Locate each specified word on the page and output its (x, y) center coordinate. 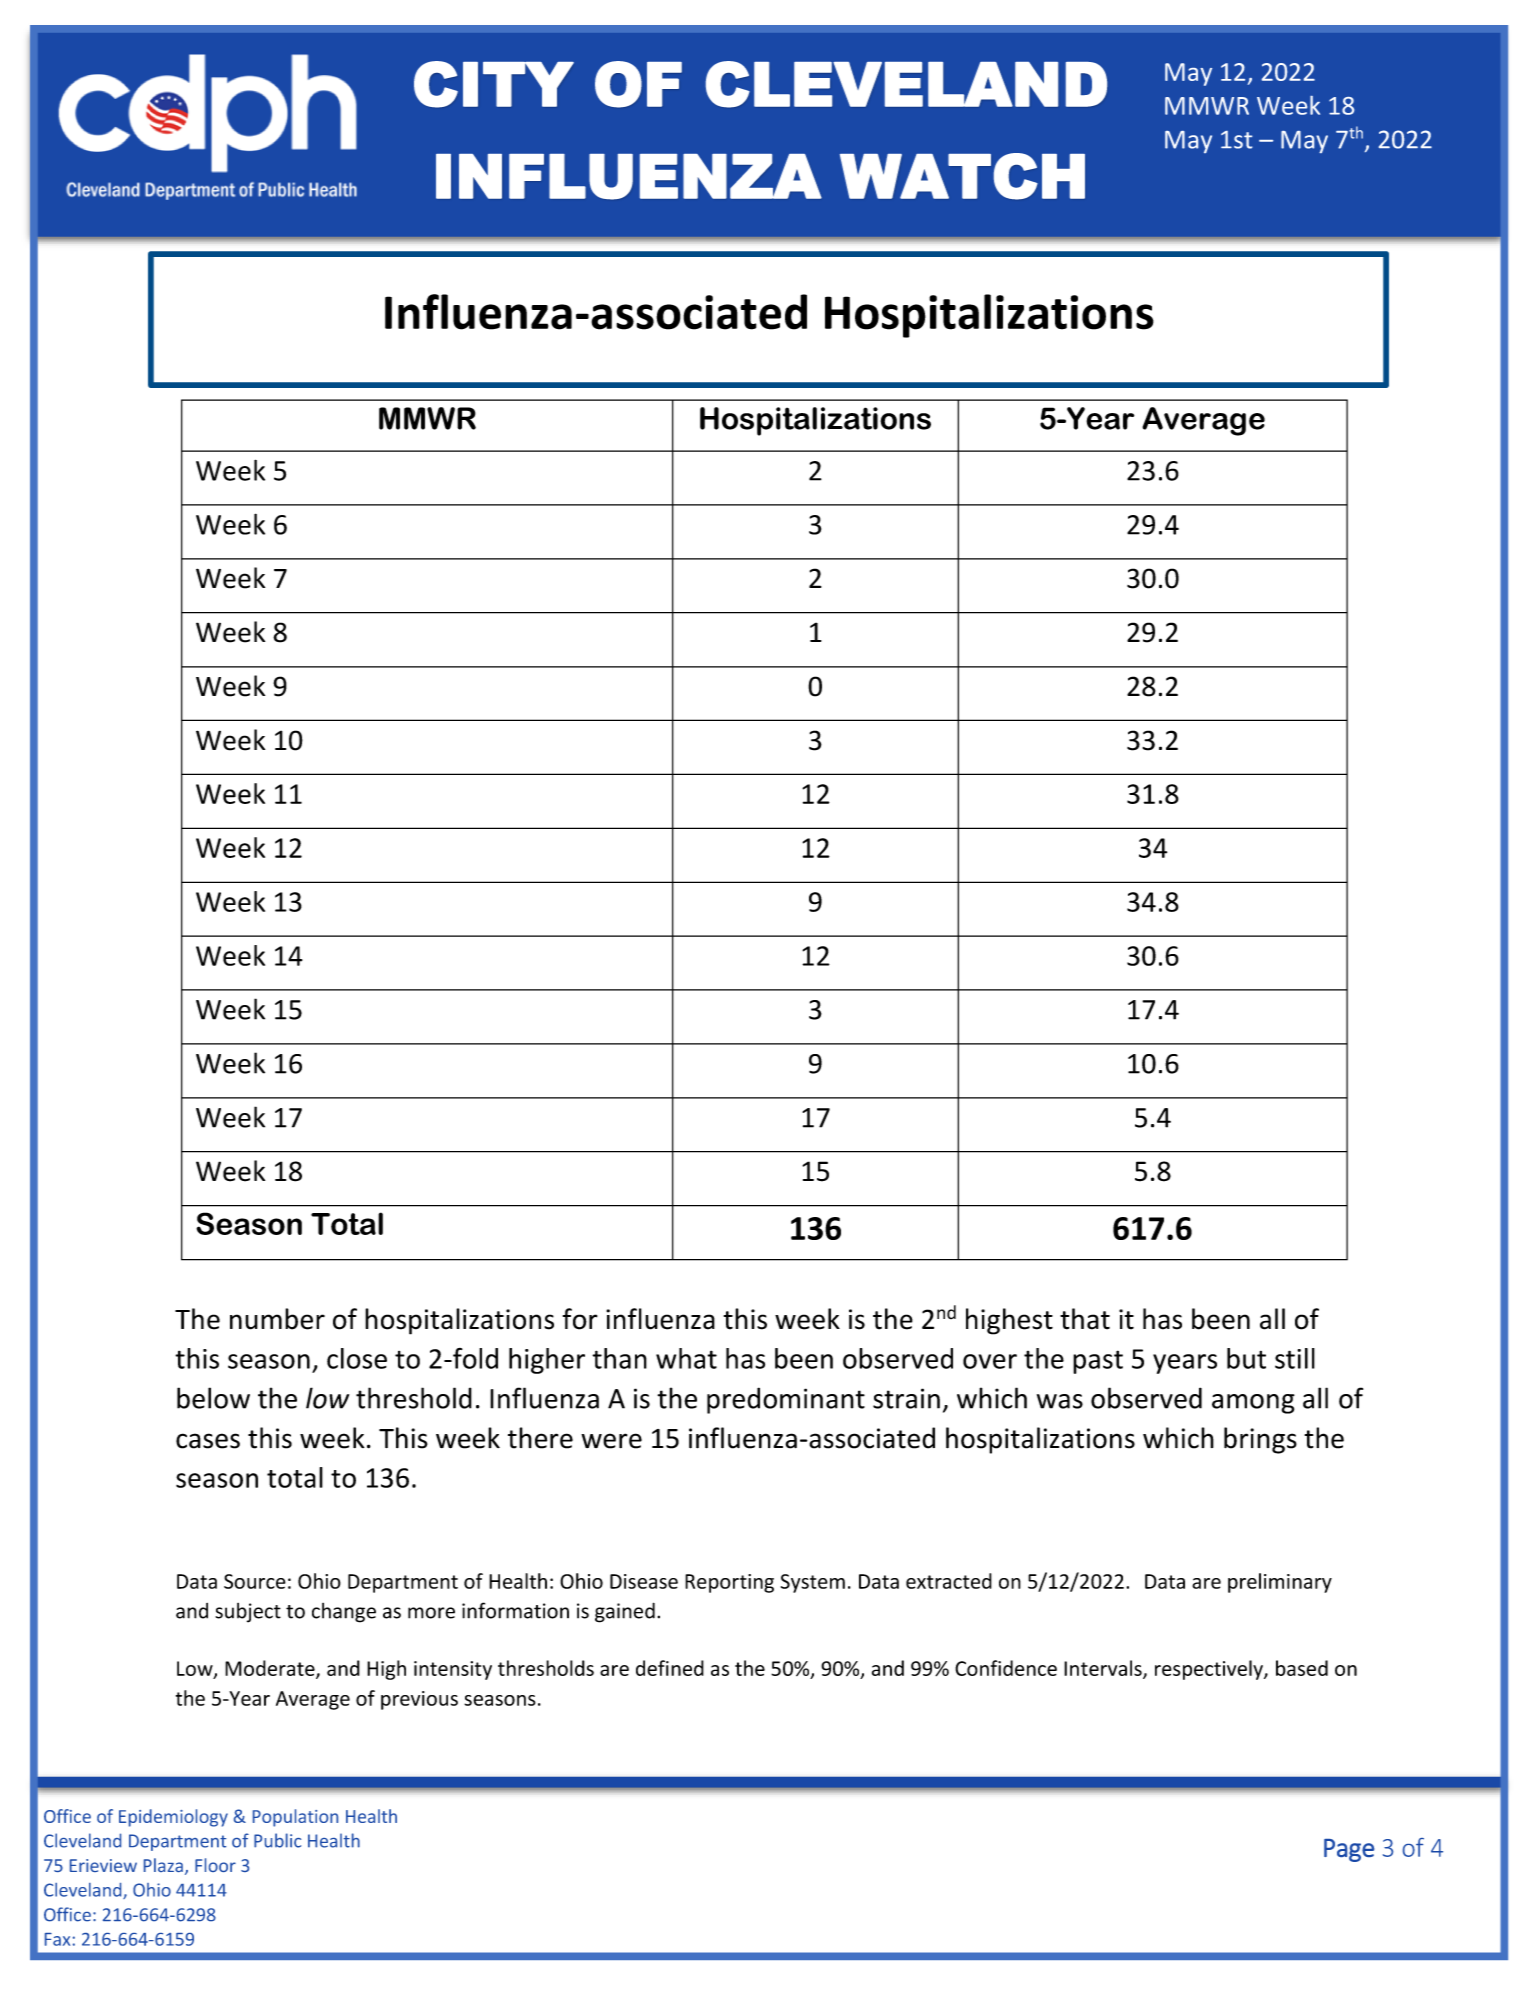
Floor (215, 1865)
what (686, 1358)
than (619, 1358)
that (1085, 1319)
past (1098, 1362)
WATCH (962, 176)
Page (1349, 1850)
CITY (494, 84)
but (1246, 1358)
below (213, 1398)
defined (670, 1668)
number (277, 1319)
